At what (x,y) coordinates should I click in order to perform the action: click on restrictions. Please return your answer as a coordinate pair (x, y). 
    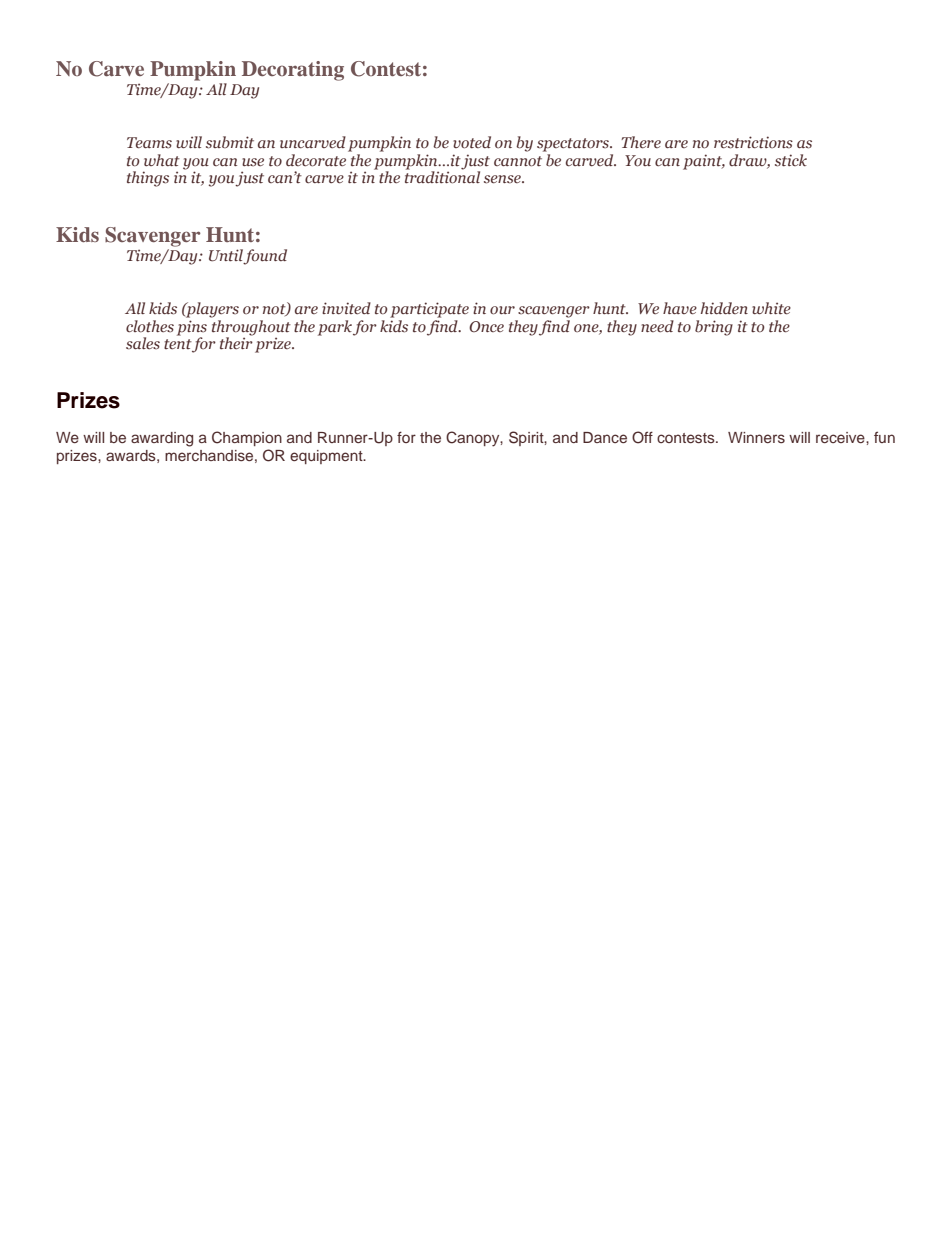
    Looking at the image, I should click on (753, 142).
